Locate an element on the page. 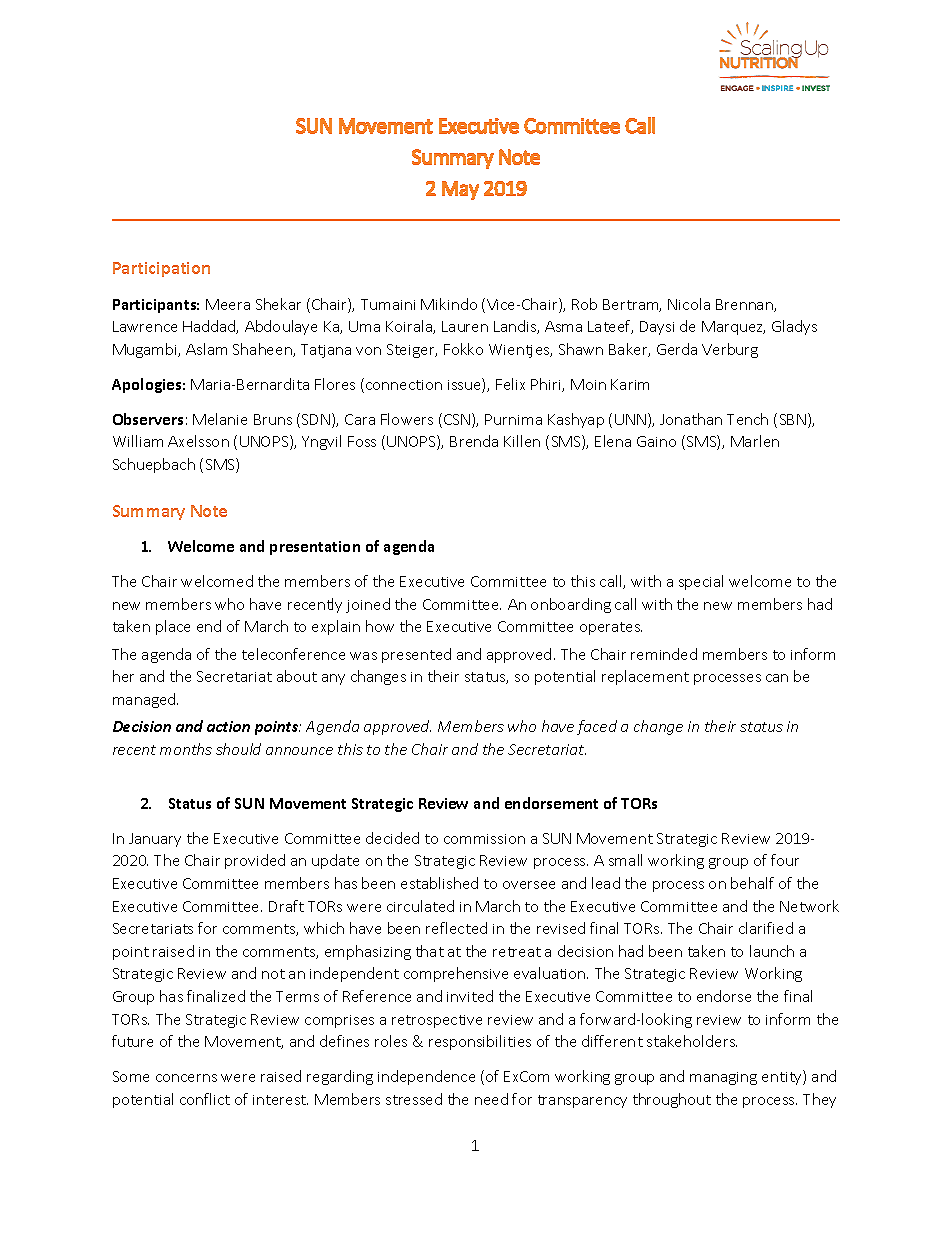  commission is located at coordinates (484, 839).
